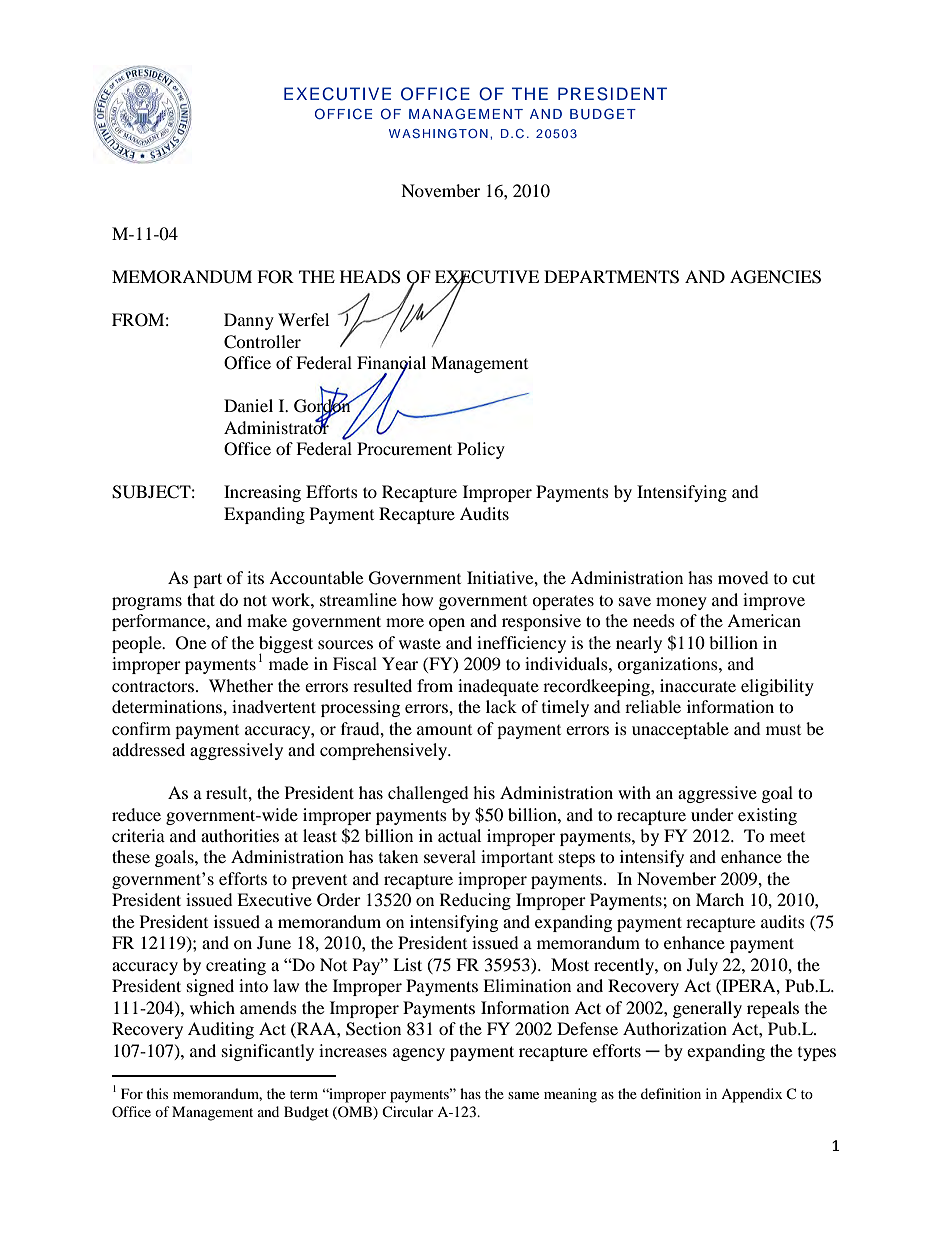 This page has height=1233, width=952. What do you see at coordinates (370, 277) in the page?
I see `HEADS` at bounding box center [370, 277].
